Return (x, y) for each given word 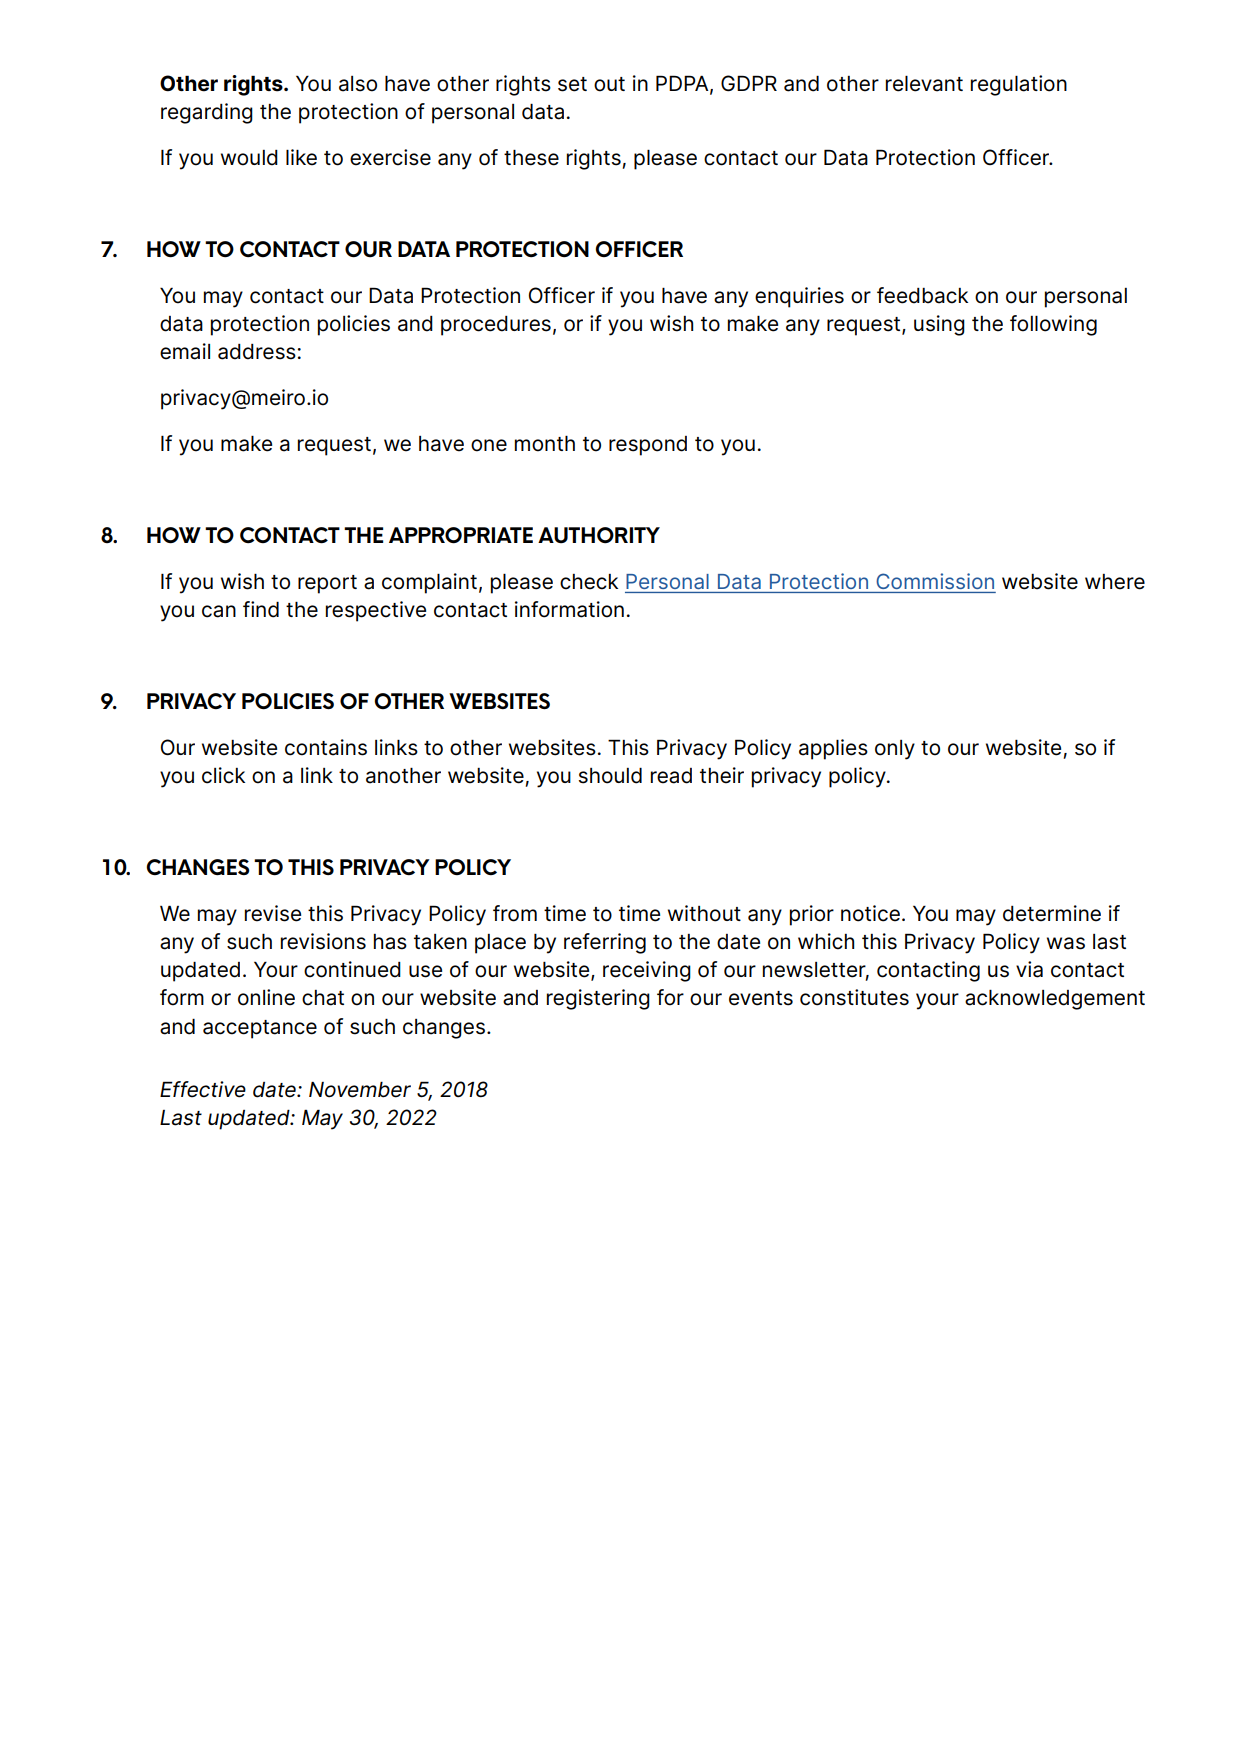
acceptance (260, 1029)
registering (598, 999)
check (589, 582)
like (301, 157)
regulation (1019, 85)
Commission (935, 581)
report (327, 584)
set (572, 84)
